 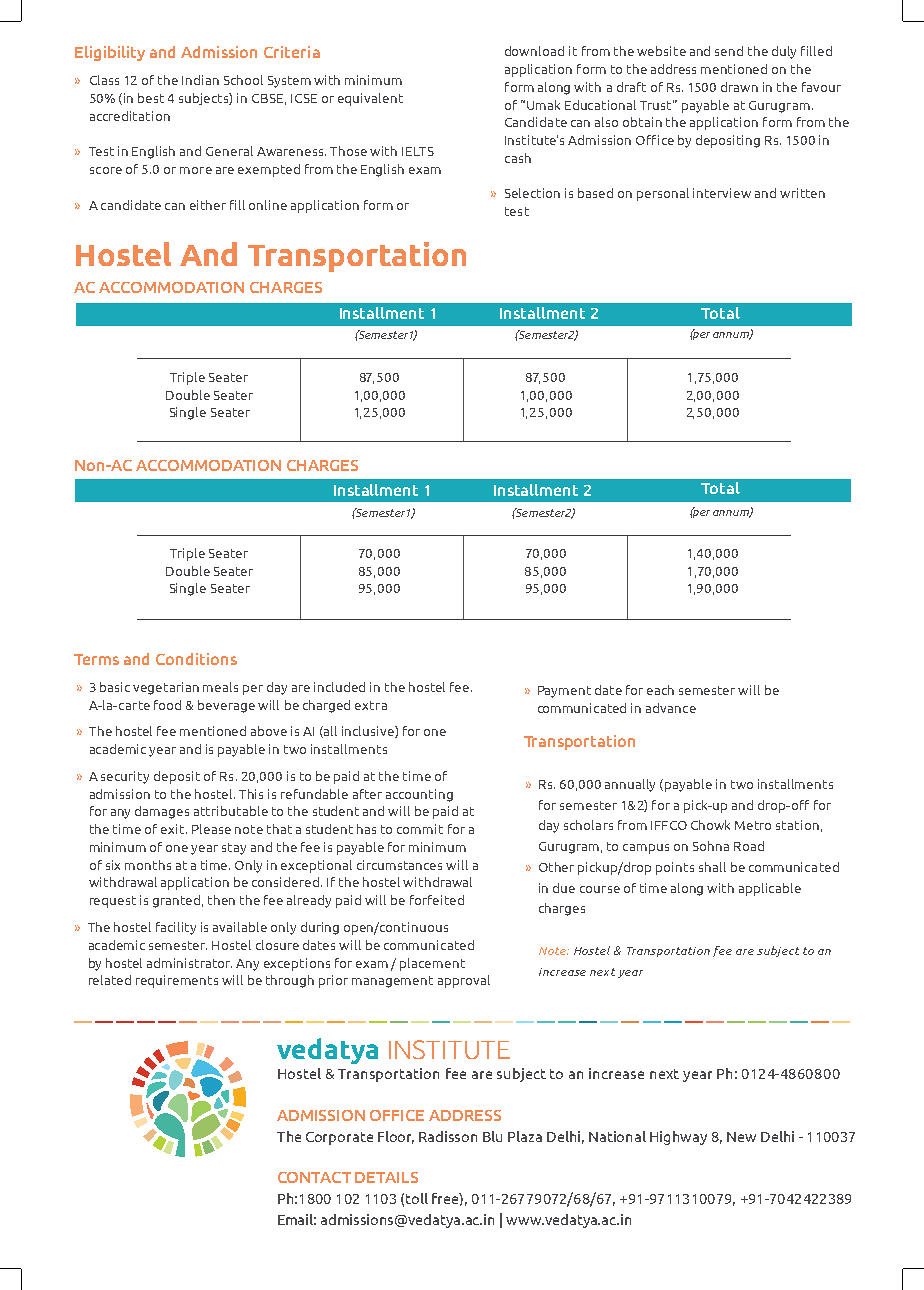 What do you see at coordinates (371, 705) in the image?
I see `extra` at bounding box center [371, 705].
